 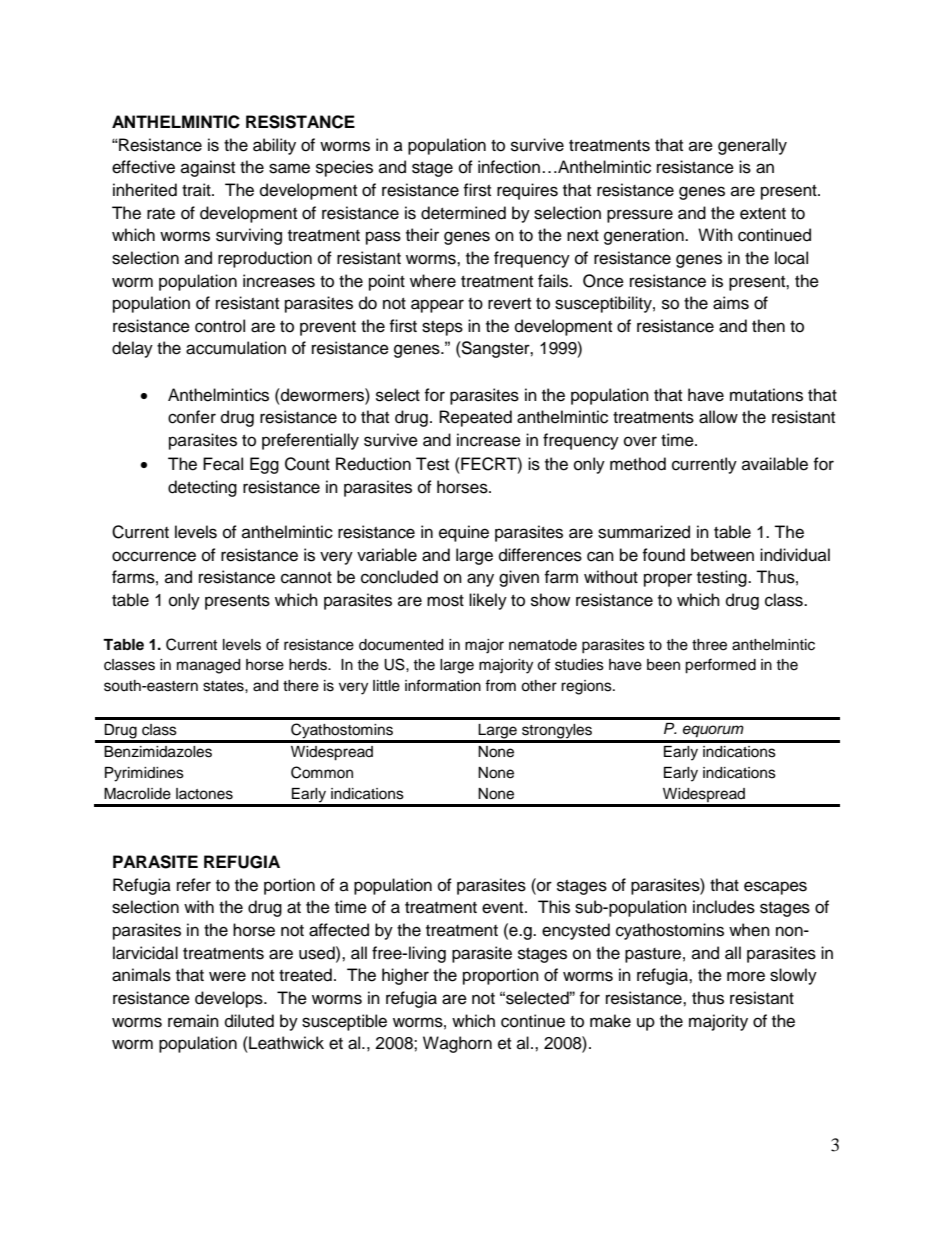 I want to click on determined, so click(x=463, y=213).
